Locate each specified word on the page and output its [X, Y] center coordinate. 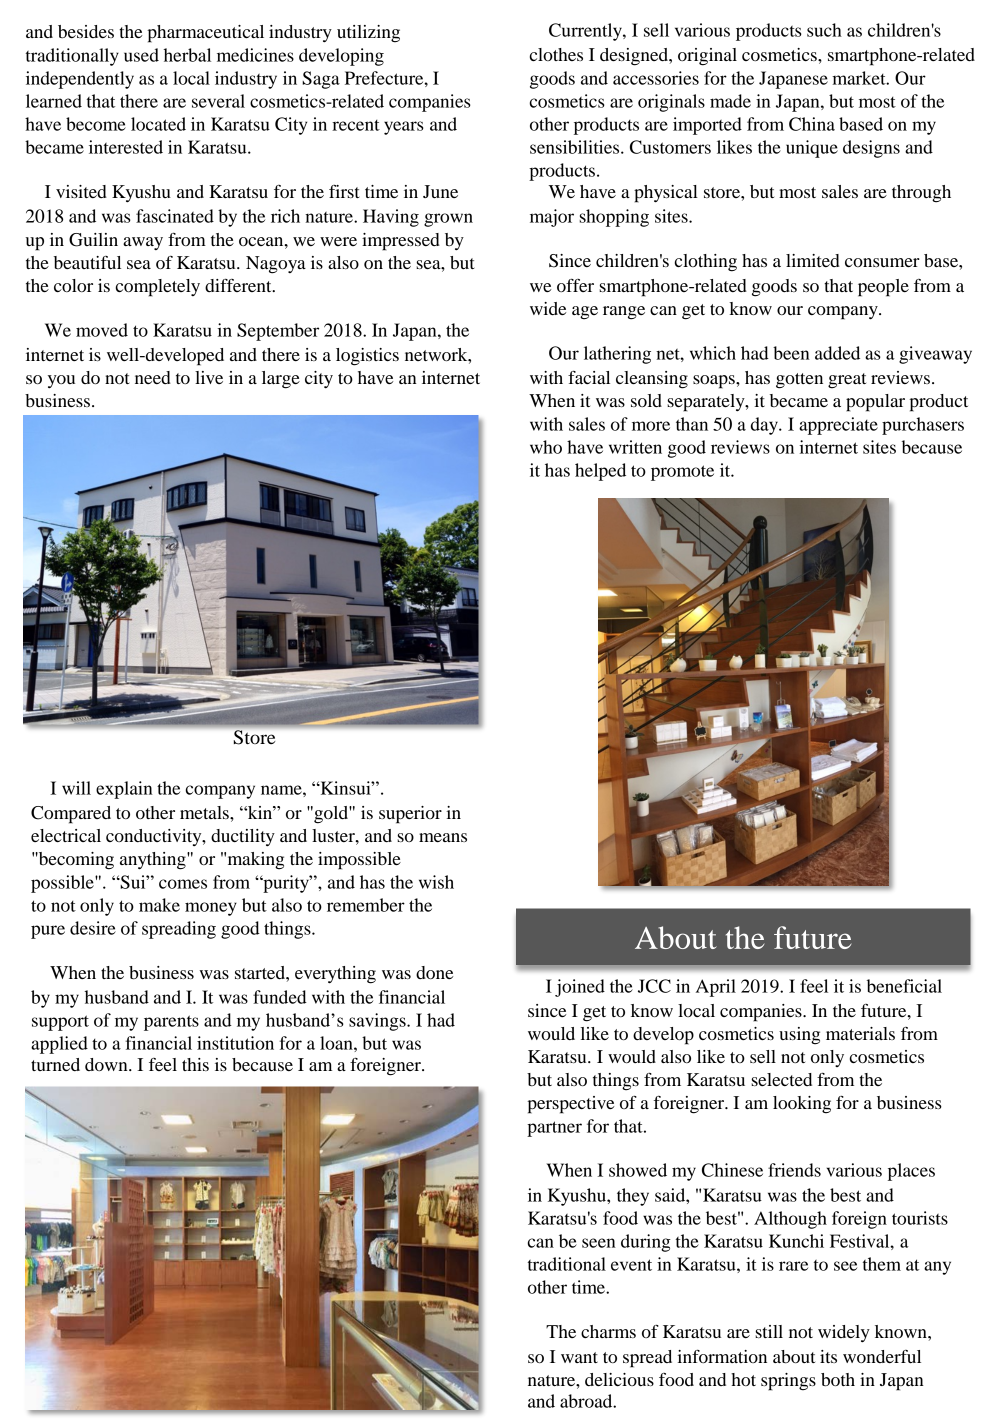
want [579, 1357]
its [828, 1356]
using [799, 1036]
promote [682, 473]
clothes [556, 54]
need [153, 377]
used [141, 55]
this [195, 1064]
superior [410, 815]
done [434, 972]
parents [171, 1023]
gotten [799, 381]
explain [124, 790]
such [824, 30]
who [546, 447]
